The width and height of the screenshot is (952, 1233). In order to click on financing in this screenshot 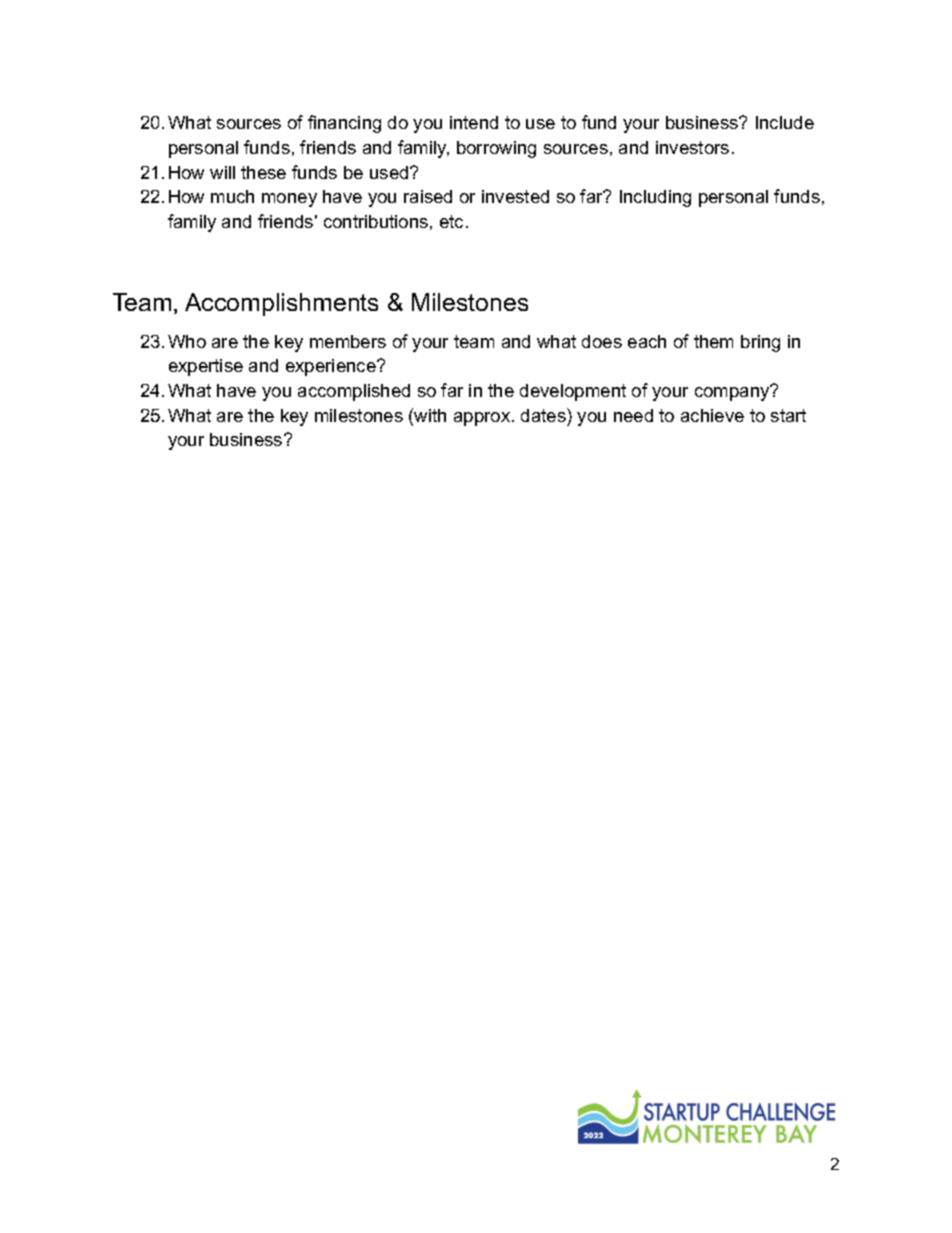, I will do `click(344, 124)`.
